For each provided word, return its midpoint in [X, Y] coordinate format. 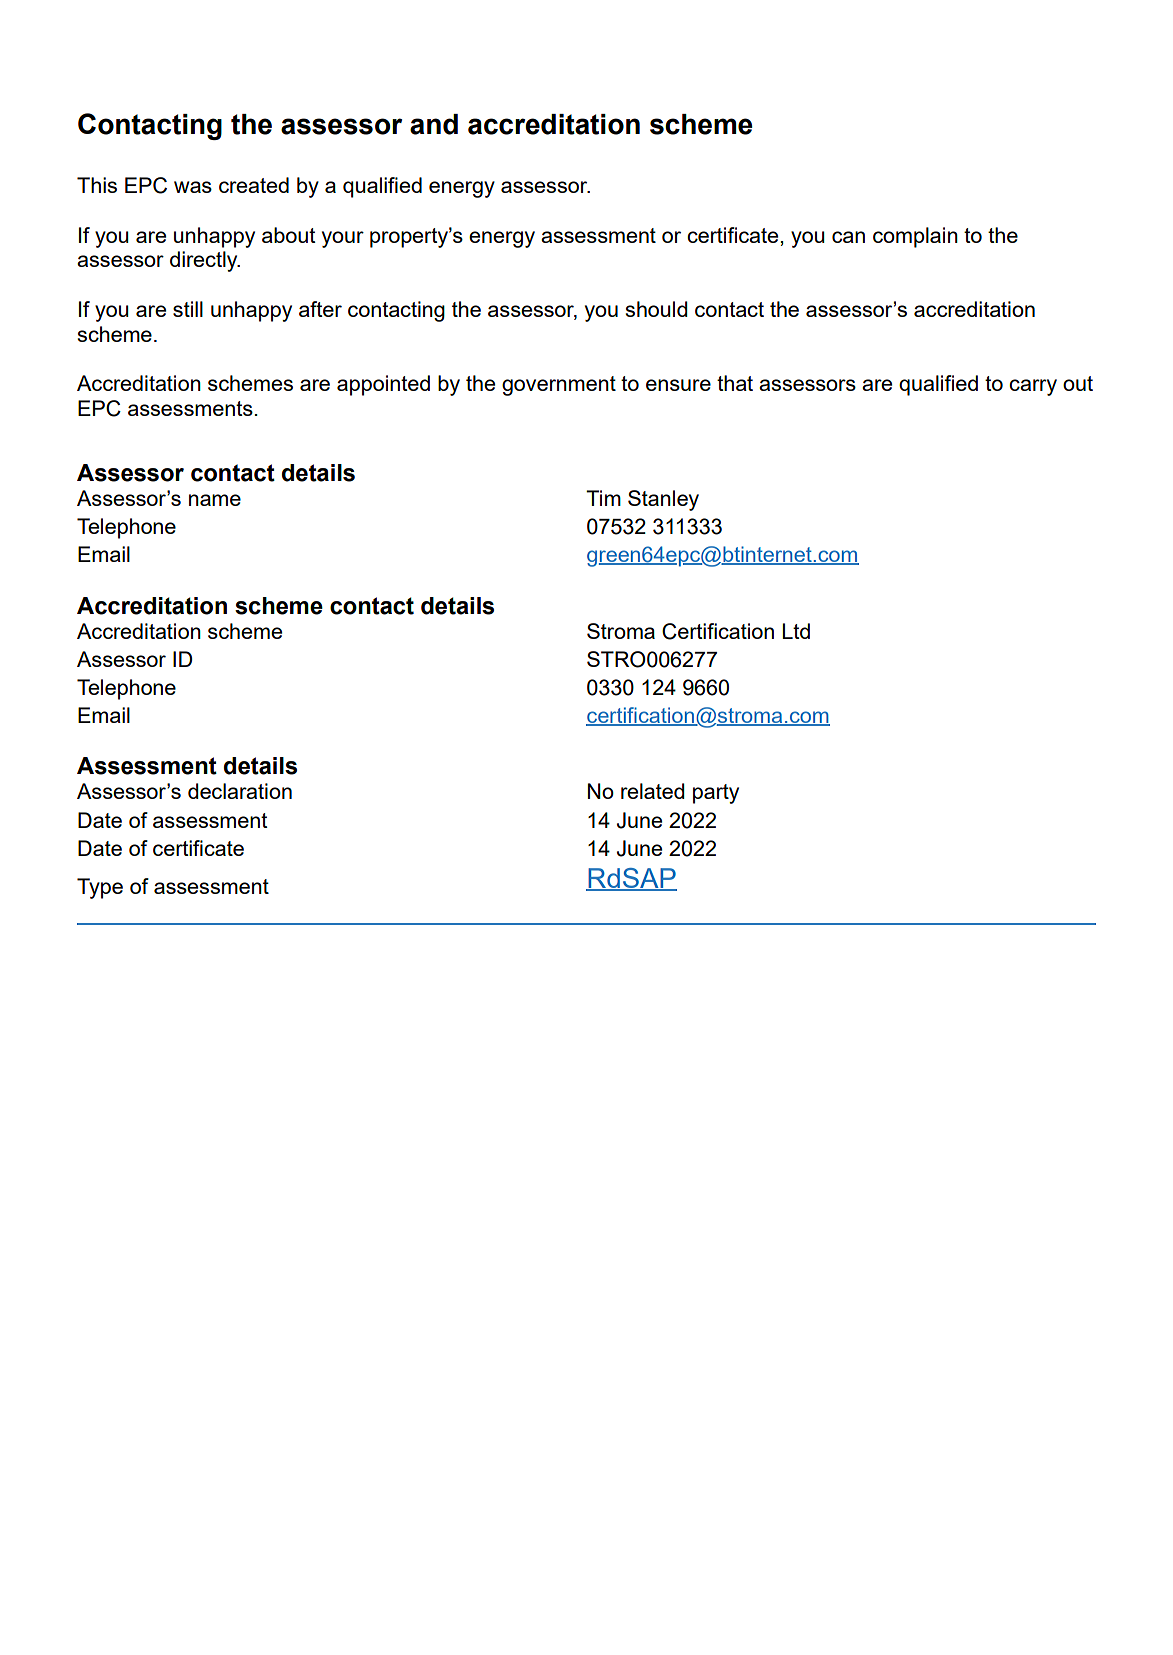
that [735, 383]
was [193, 187]
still [188, 309]
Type [100, 888]
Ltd [796, 631]
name [215, 500]
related [653, 791]
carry [1033, 387]
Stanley [663, 500]
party [716, 794]
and [434, 124]
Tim [603, 498]
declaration [240, 791]
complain [915, 237]
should [656, 309]
